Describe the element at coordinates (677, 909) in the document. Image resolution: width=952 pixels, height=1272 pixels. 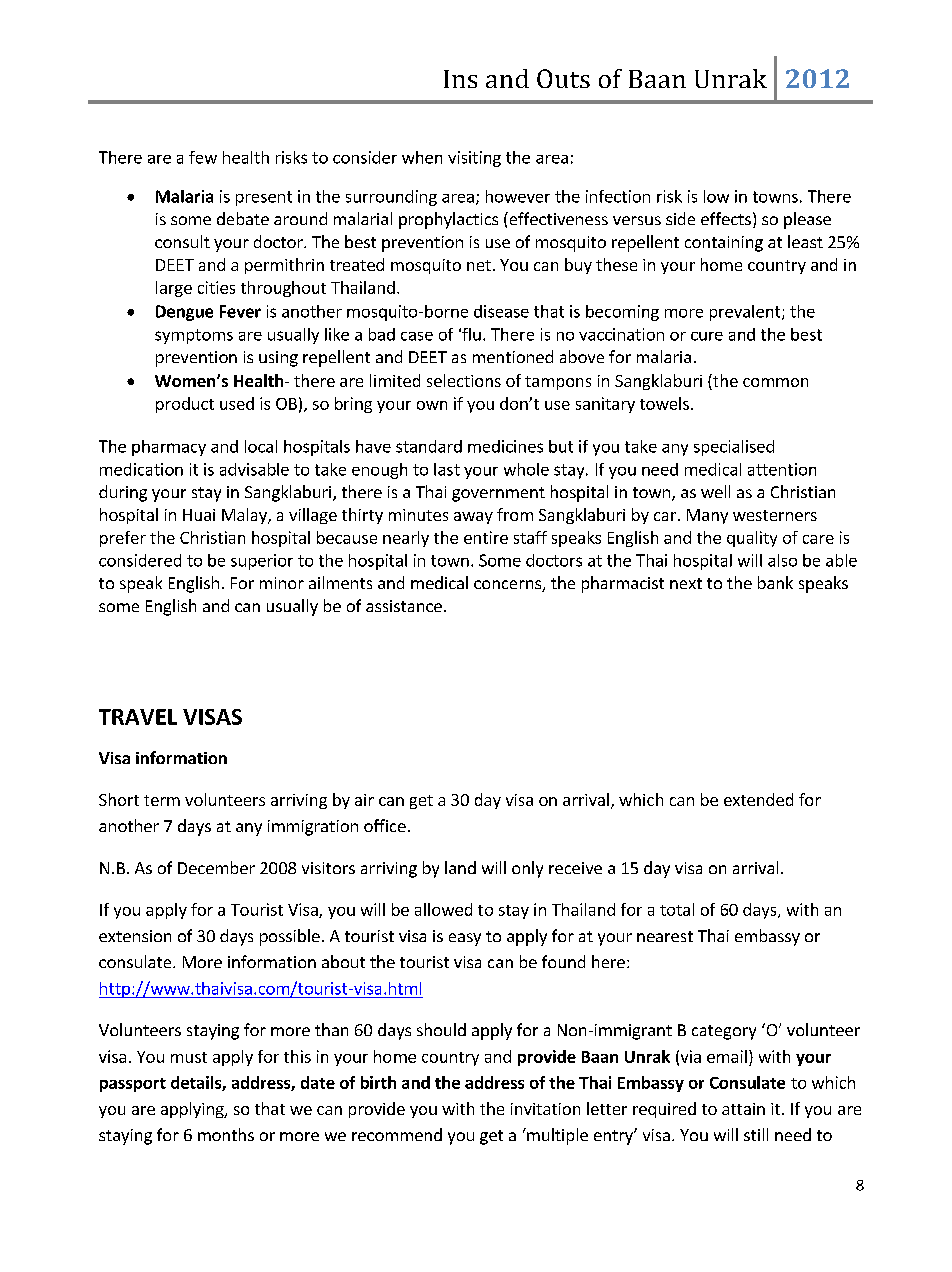
I see `total` at that location.
